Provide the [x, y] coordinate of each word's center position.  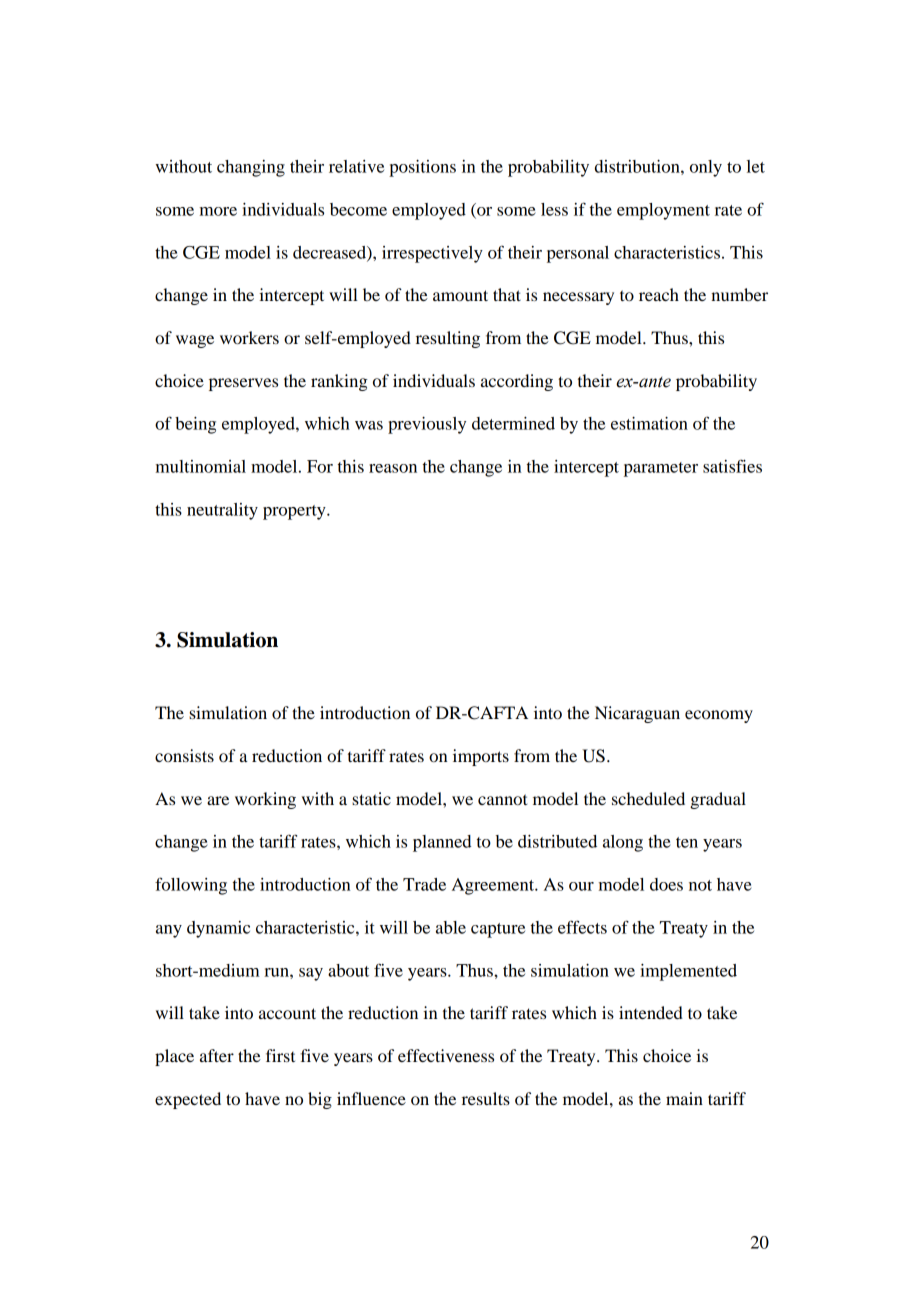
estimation [649, 423]
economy [719, 716]
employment [663, 211]
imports [481, 757]
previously [427, 425]
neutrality [222, 511]
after [217, 1055]
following [191, 886]
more [218, 211]
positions [422, 168]
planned [442, 843]
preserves [243, 384]
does [666, 884]
